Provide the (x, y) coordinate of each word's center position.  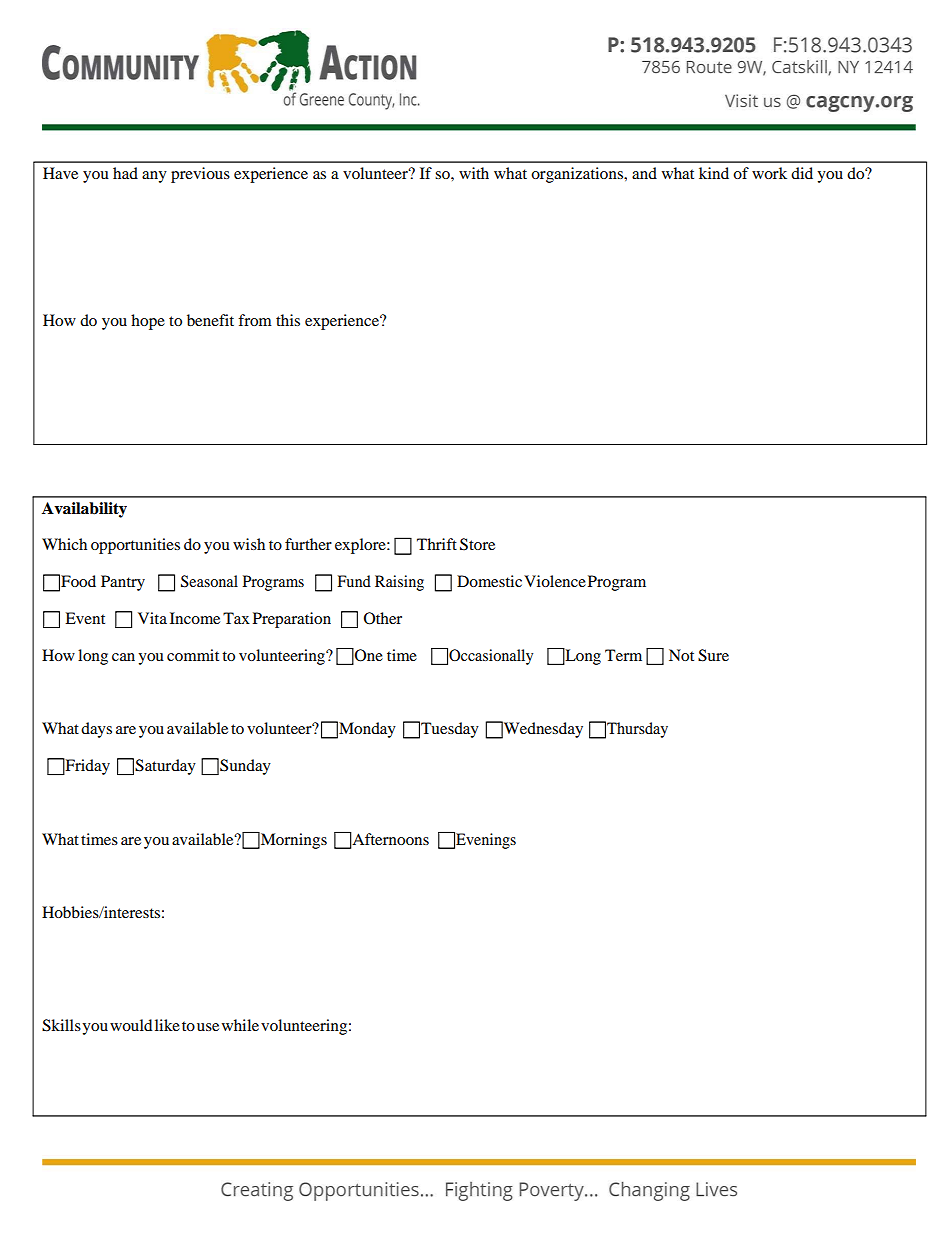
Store (477, 544)
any (154, 177)
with (474, 173)
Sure (713, 655)
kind (714, 173)
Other (383, 618)
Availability (84, 510)
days (96, 730)
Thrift (437, 544)
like (167, 1025)
